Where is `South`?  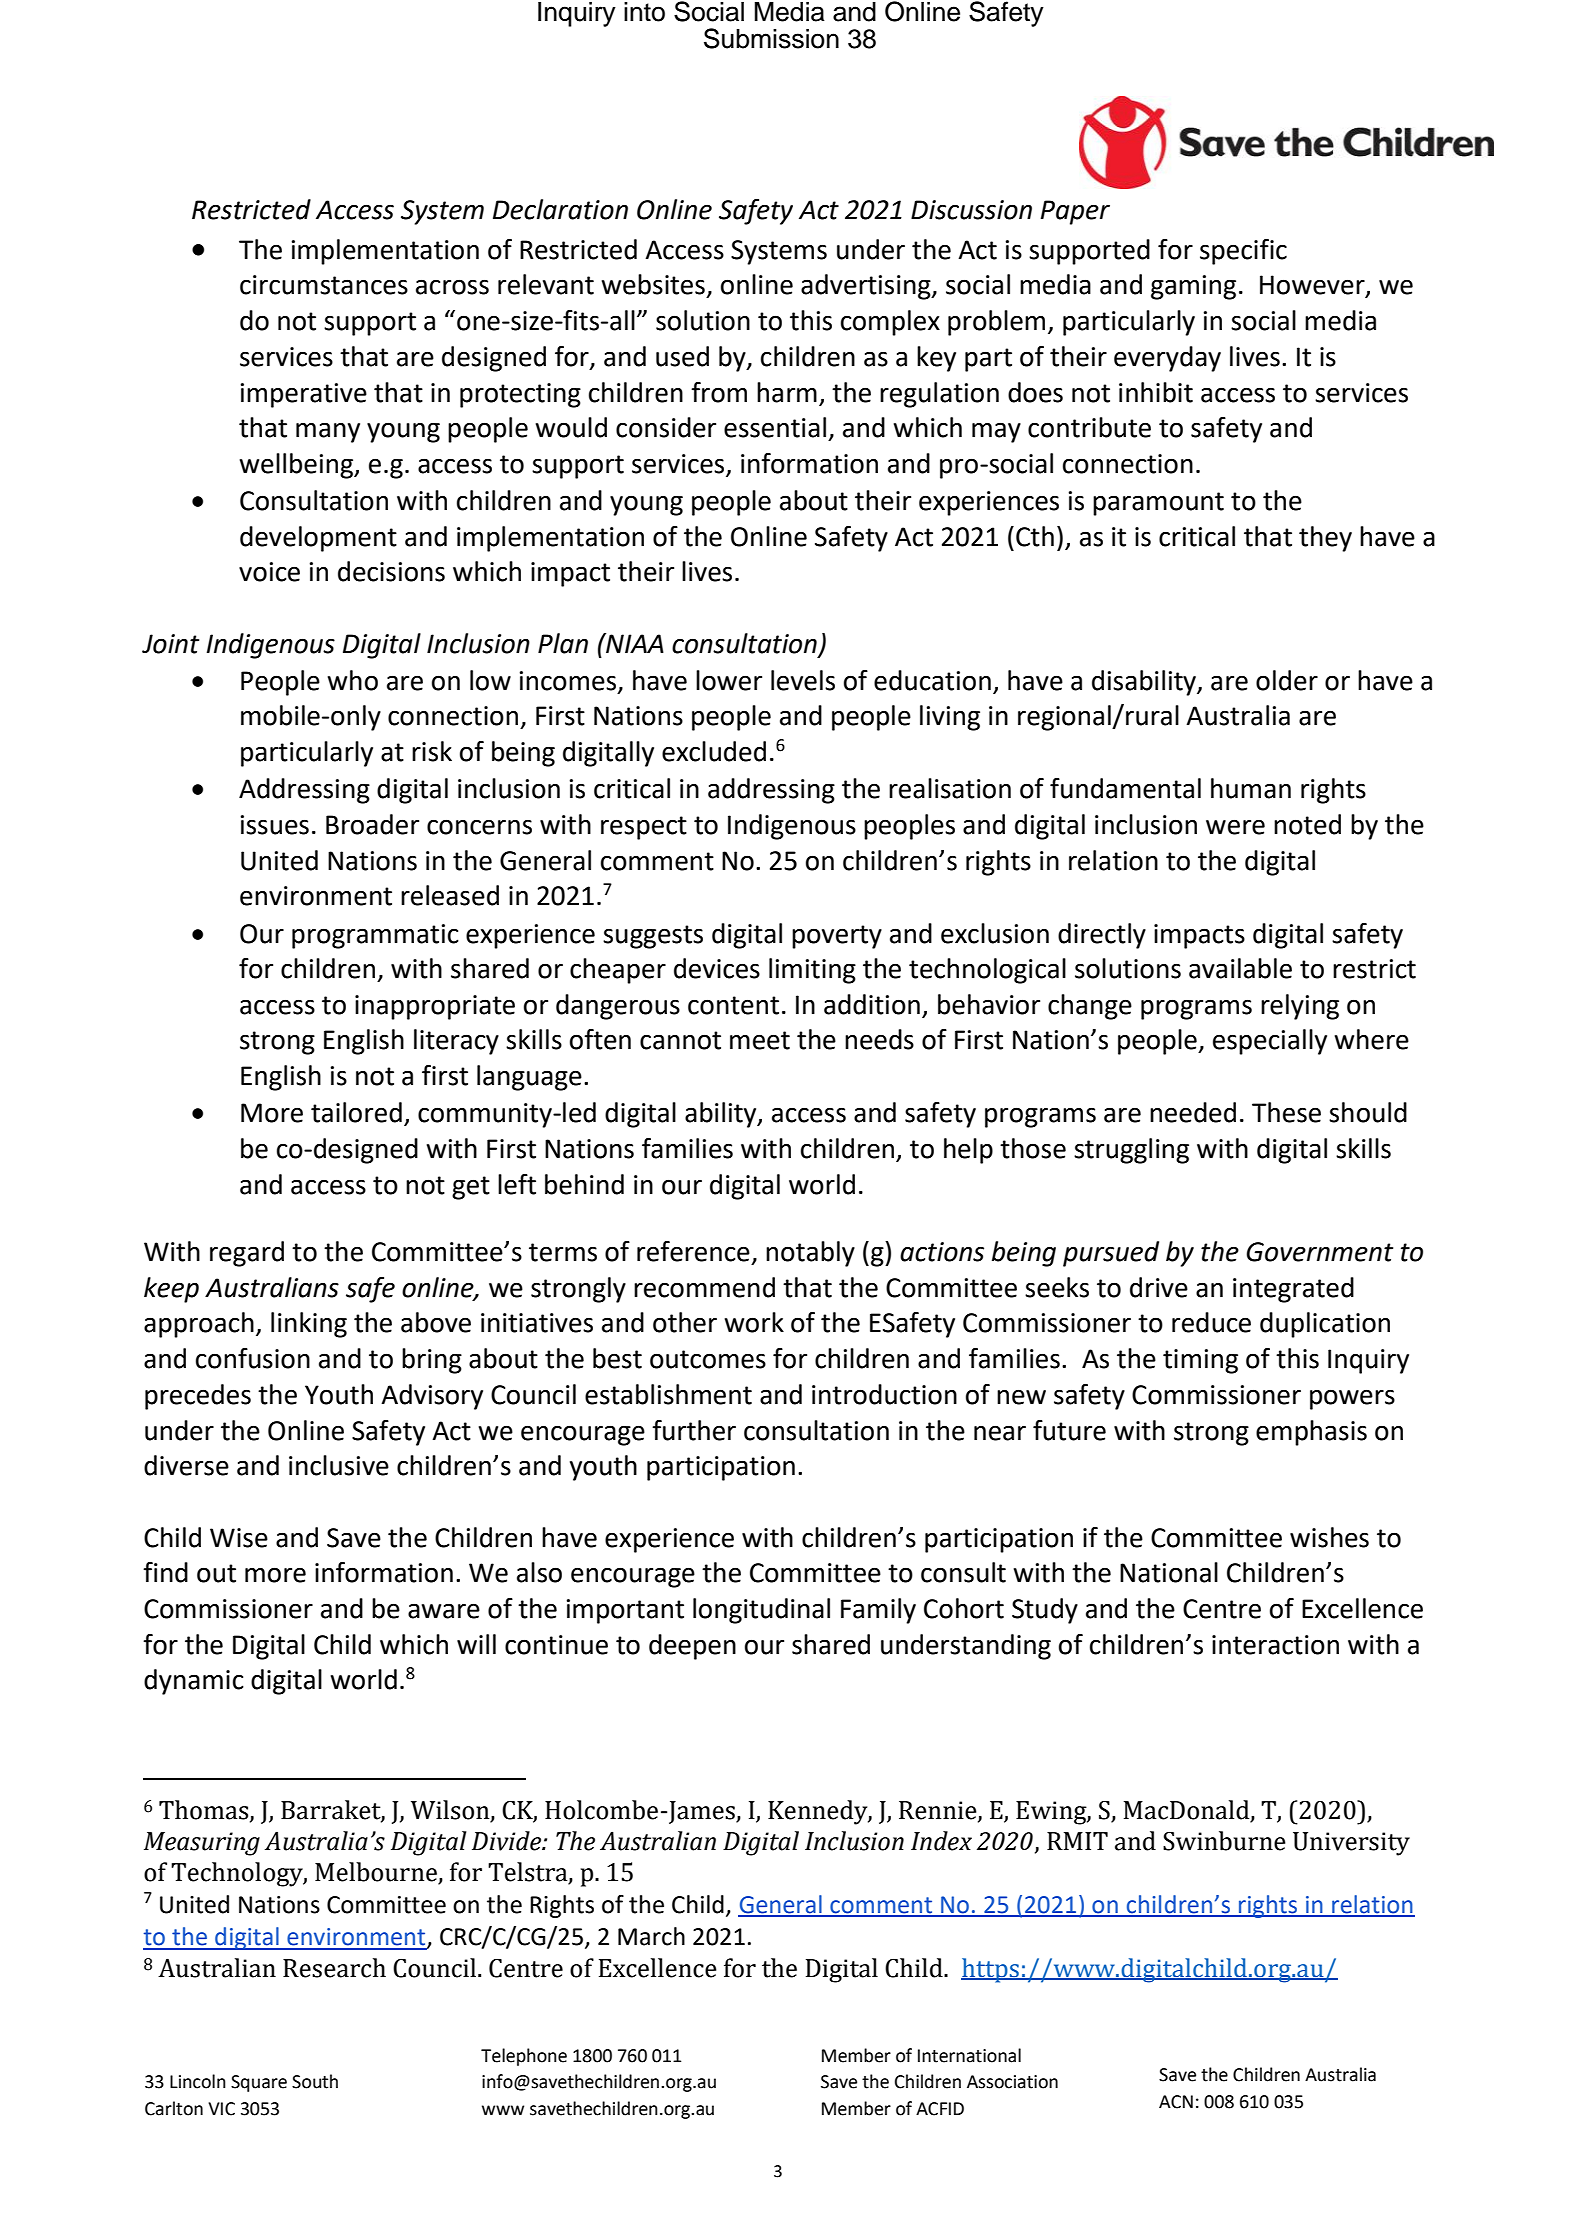 South is located at coordinates (315, 2081).
